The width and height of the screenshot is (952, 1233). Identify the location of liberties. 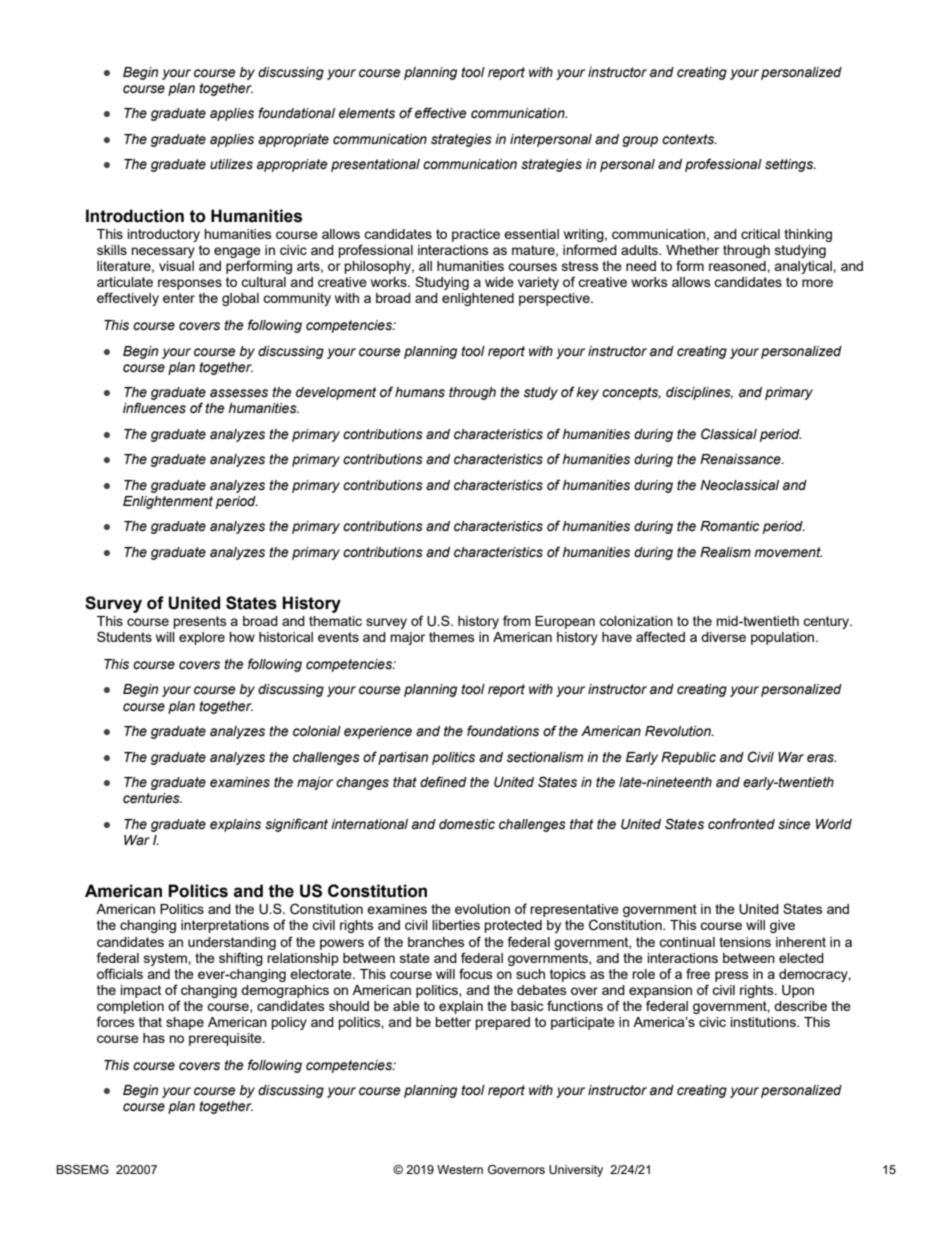
(456, 925).
